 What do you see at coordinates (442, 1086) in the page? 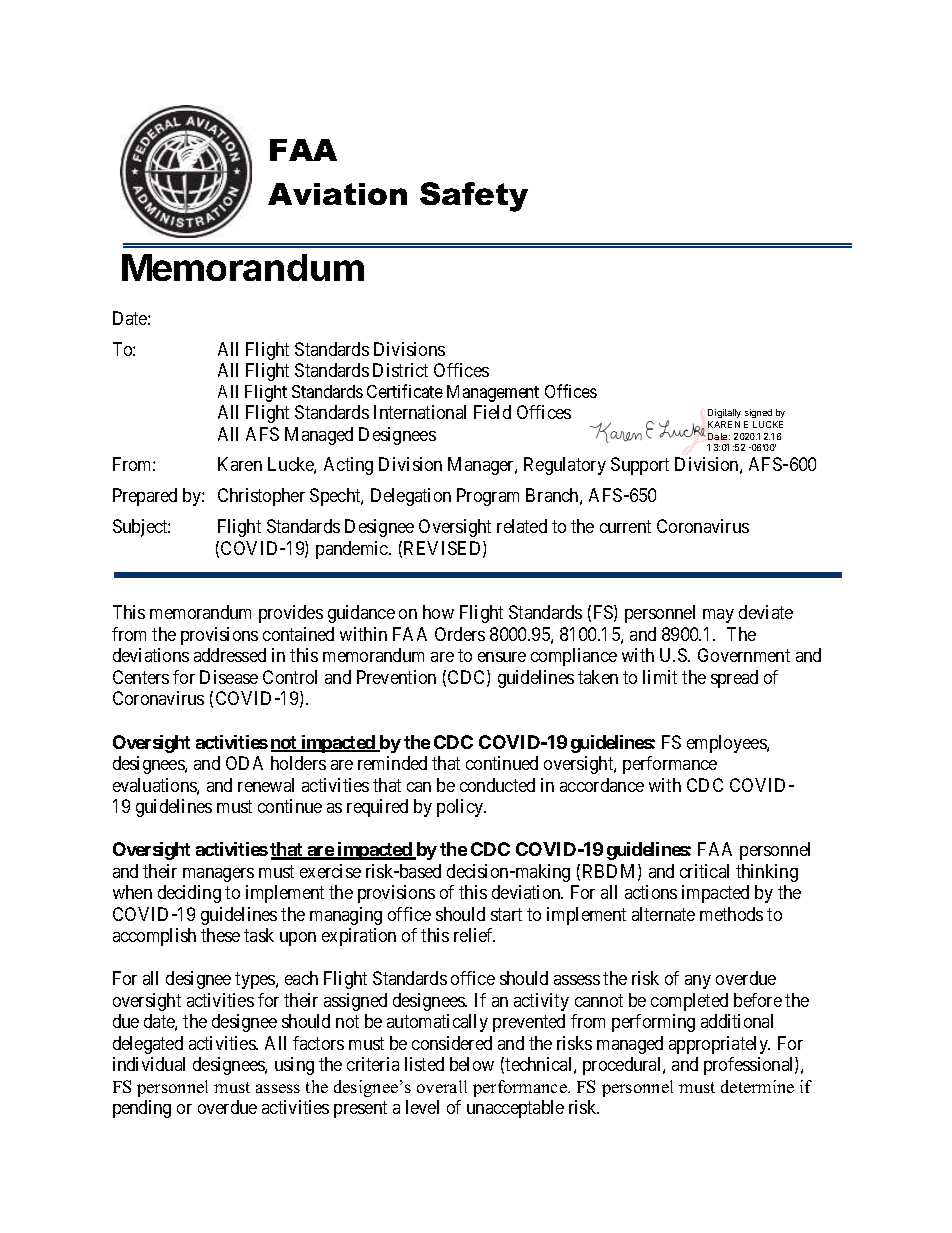
I see `overall` at bounding box center [442, 1086].
